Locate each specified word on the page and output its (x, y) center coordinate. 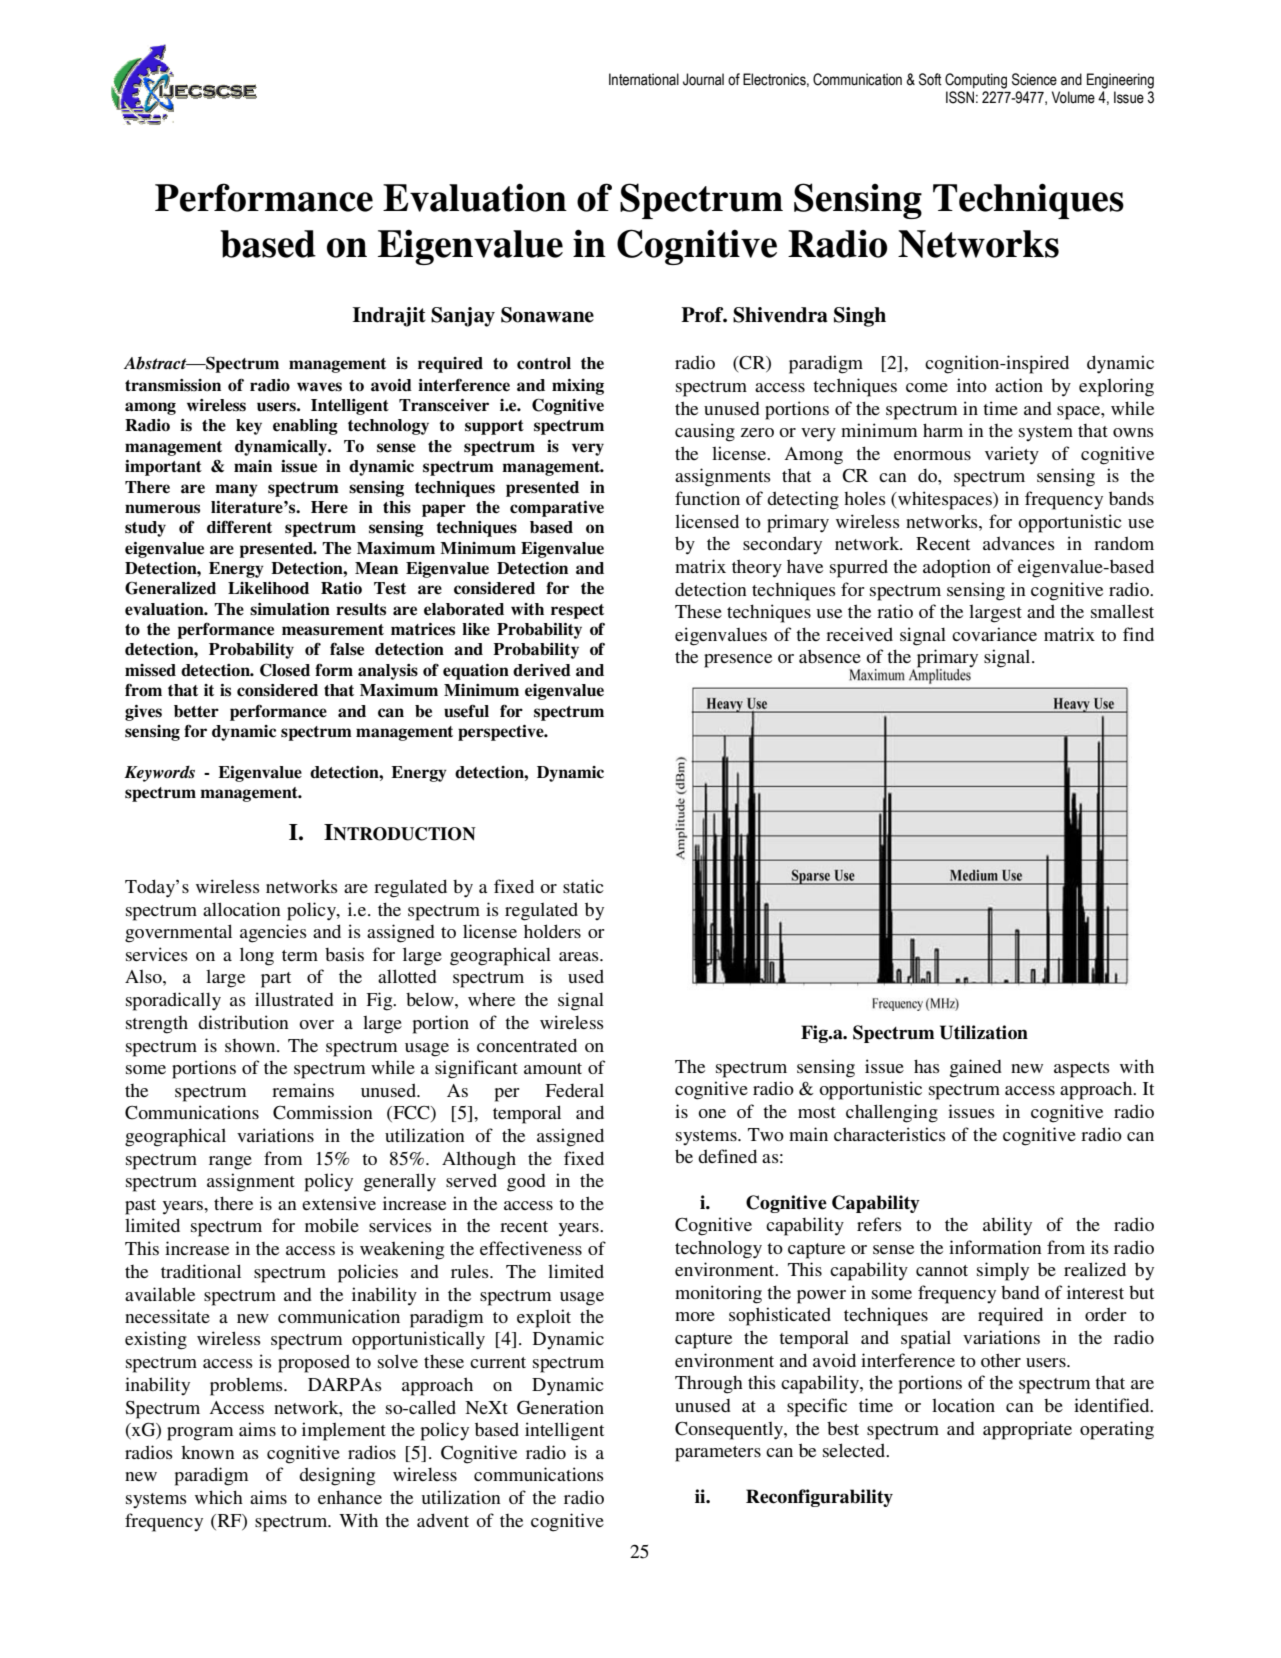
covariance (994, 634)
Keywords (159, 773)
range (230, 1163)
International (644, 79)
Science (1034, 79)
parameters (718, 1454)
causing (705, 432)
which (219, 1497)
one (712, 1113)
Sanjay (463, 317)
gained (976, 1068)
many (236, 490)
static (583, 886)
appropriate (1027, 1430)
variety (1012, 455)
